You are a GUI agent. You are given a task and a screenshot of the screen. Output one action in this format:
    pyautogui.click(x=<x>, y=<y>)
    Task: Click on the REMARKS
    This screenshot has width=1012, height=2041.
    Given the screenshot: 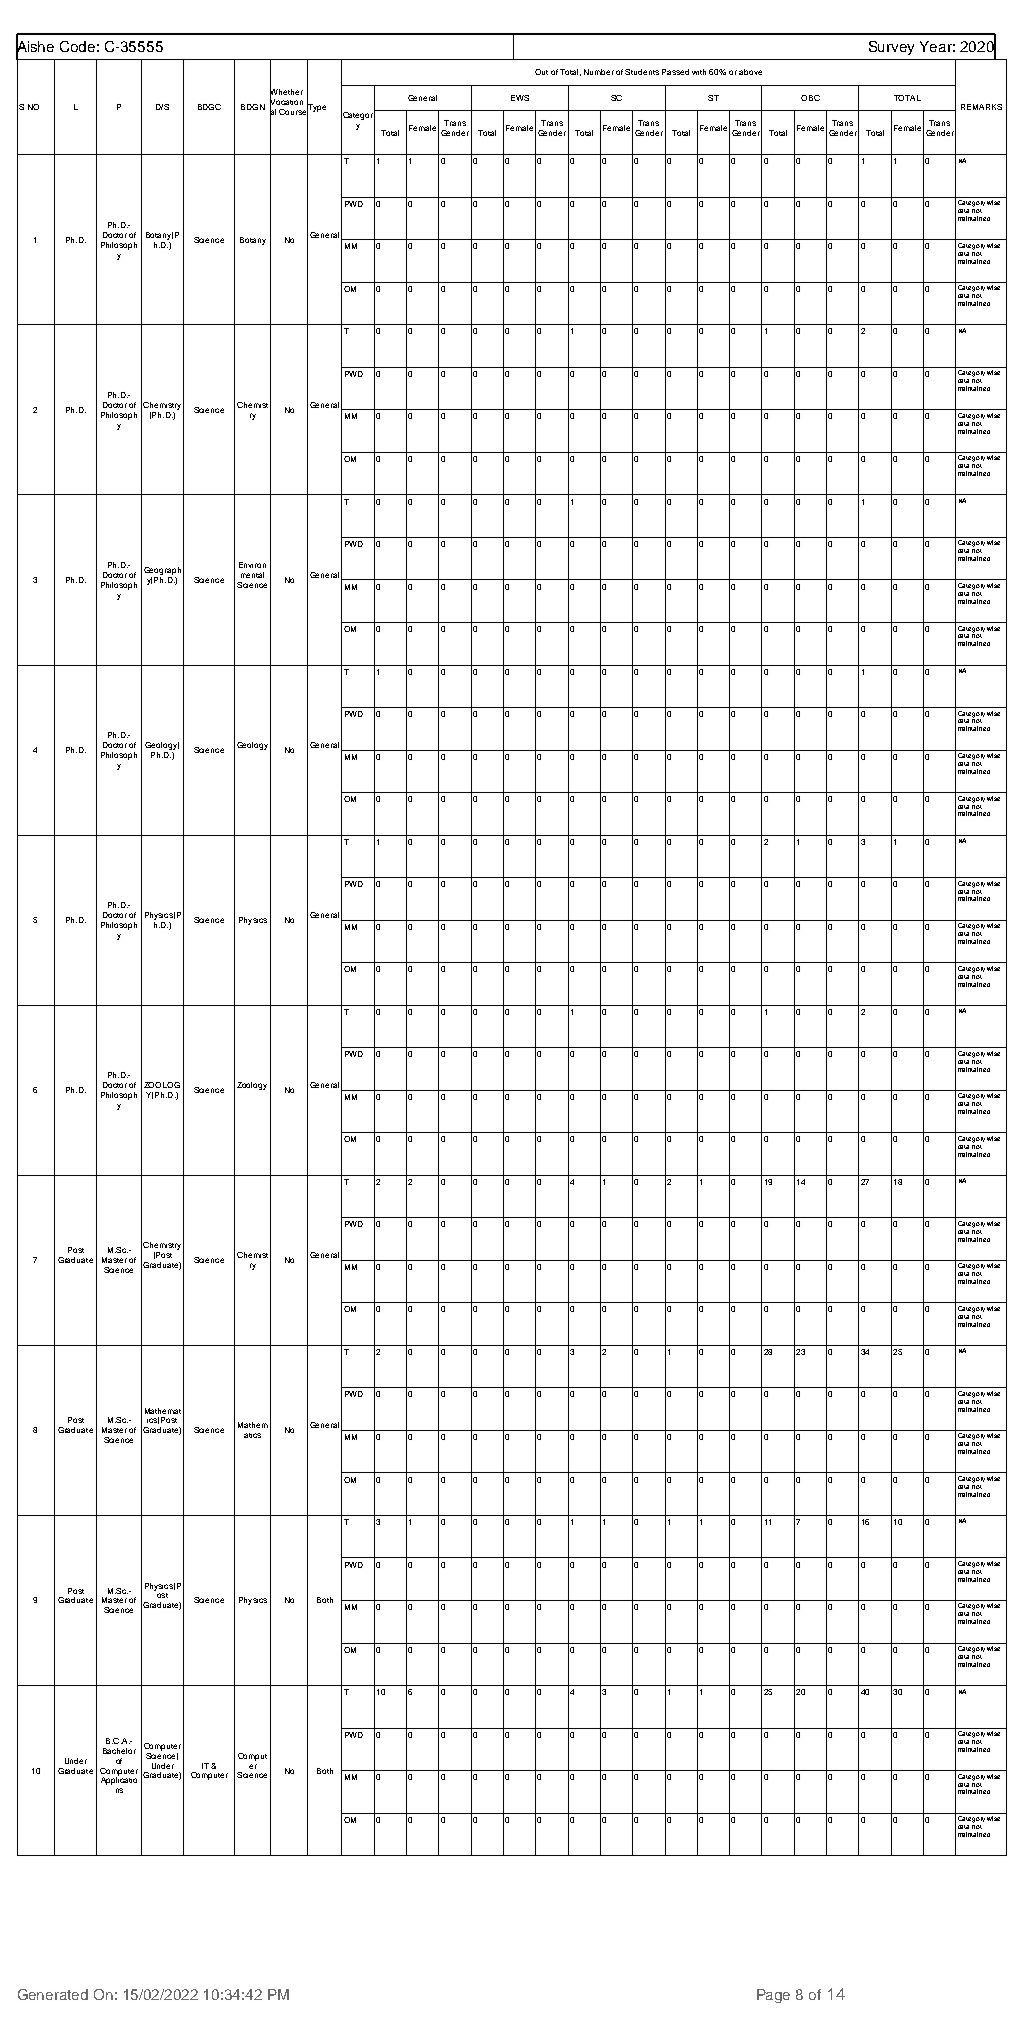 What is the action you would take?
    pyautogui.click(x=981, y=107)
